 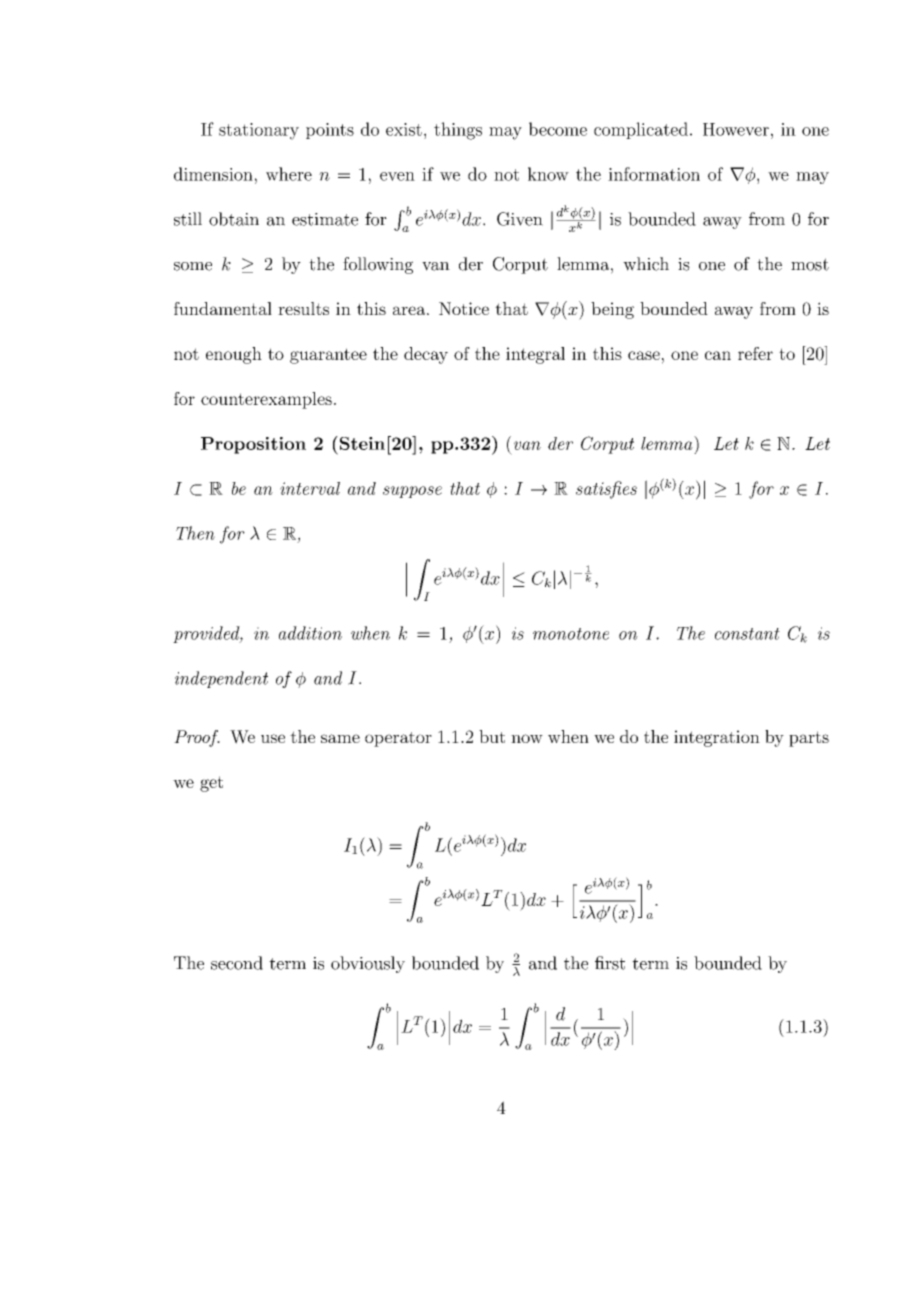 I want to click on but, so click(x=492, y=736).
